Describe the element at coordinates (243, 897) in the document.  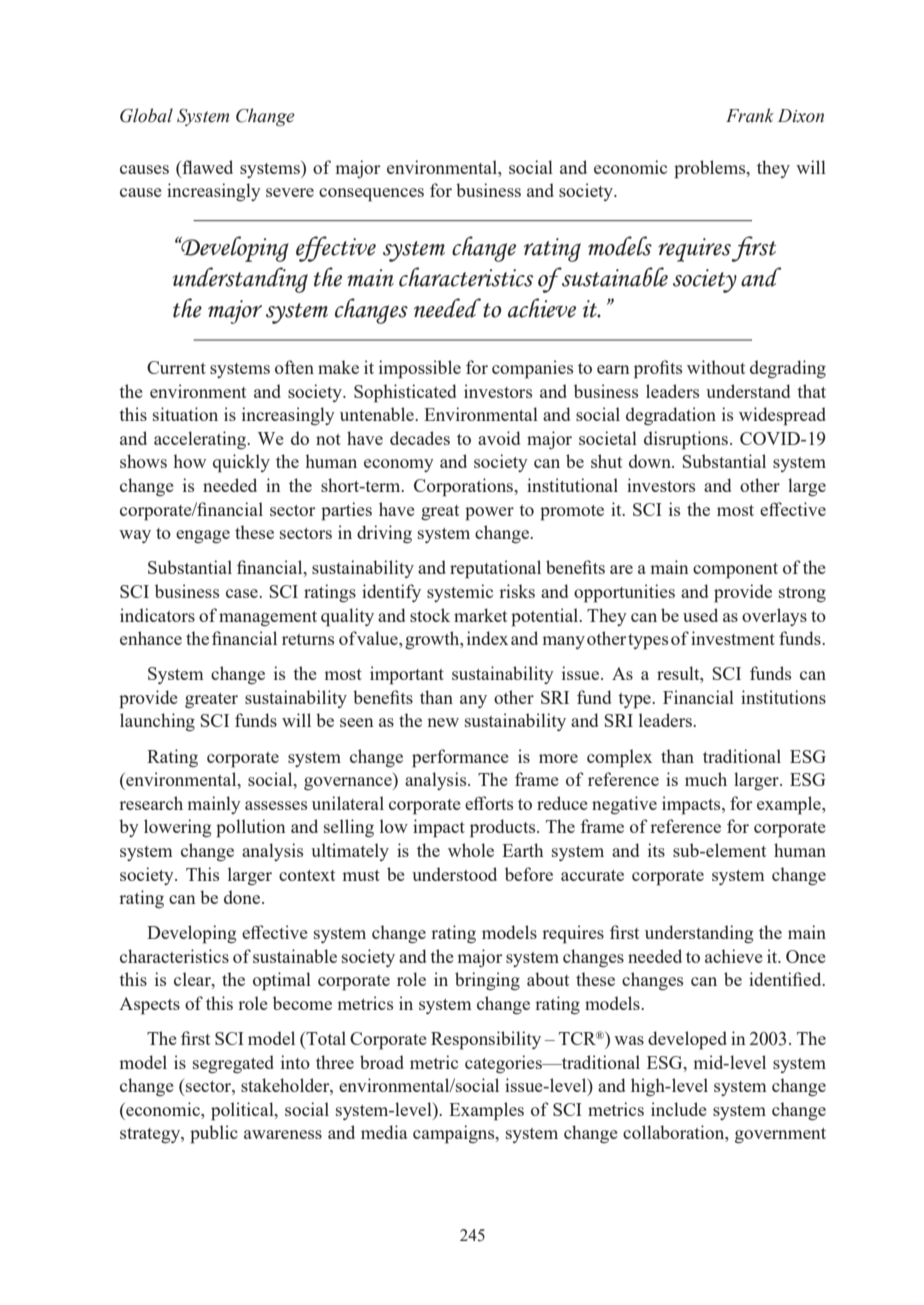
I see `done` at that location.
